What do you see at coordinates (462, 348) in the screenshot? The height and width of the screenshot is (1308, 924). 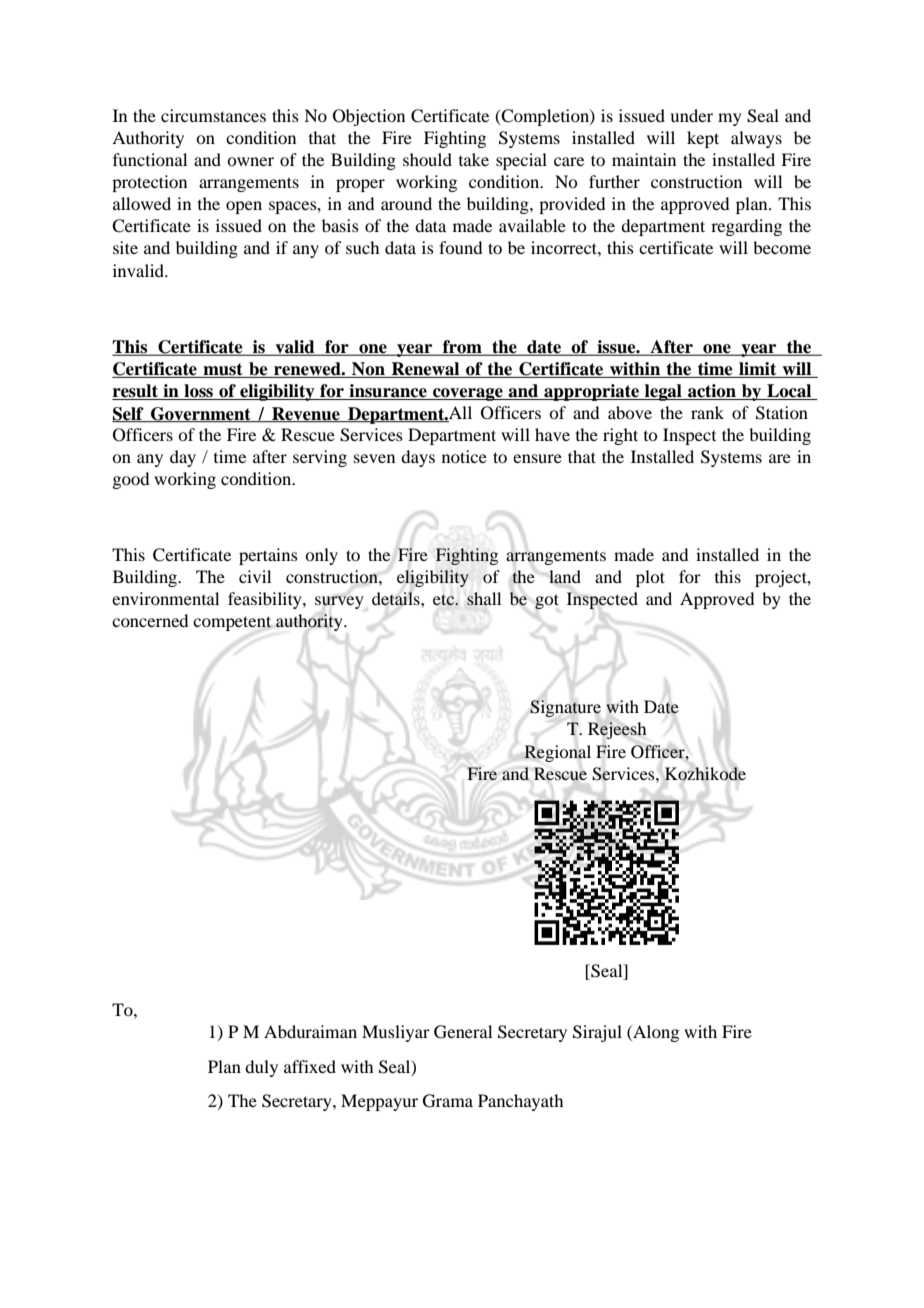 I see `from` at bounding box center [462, 348].
